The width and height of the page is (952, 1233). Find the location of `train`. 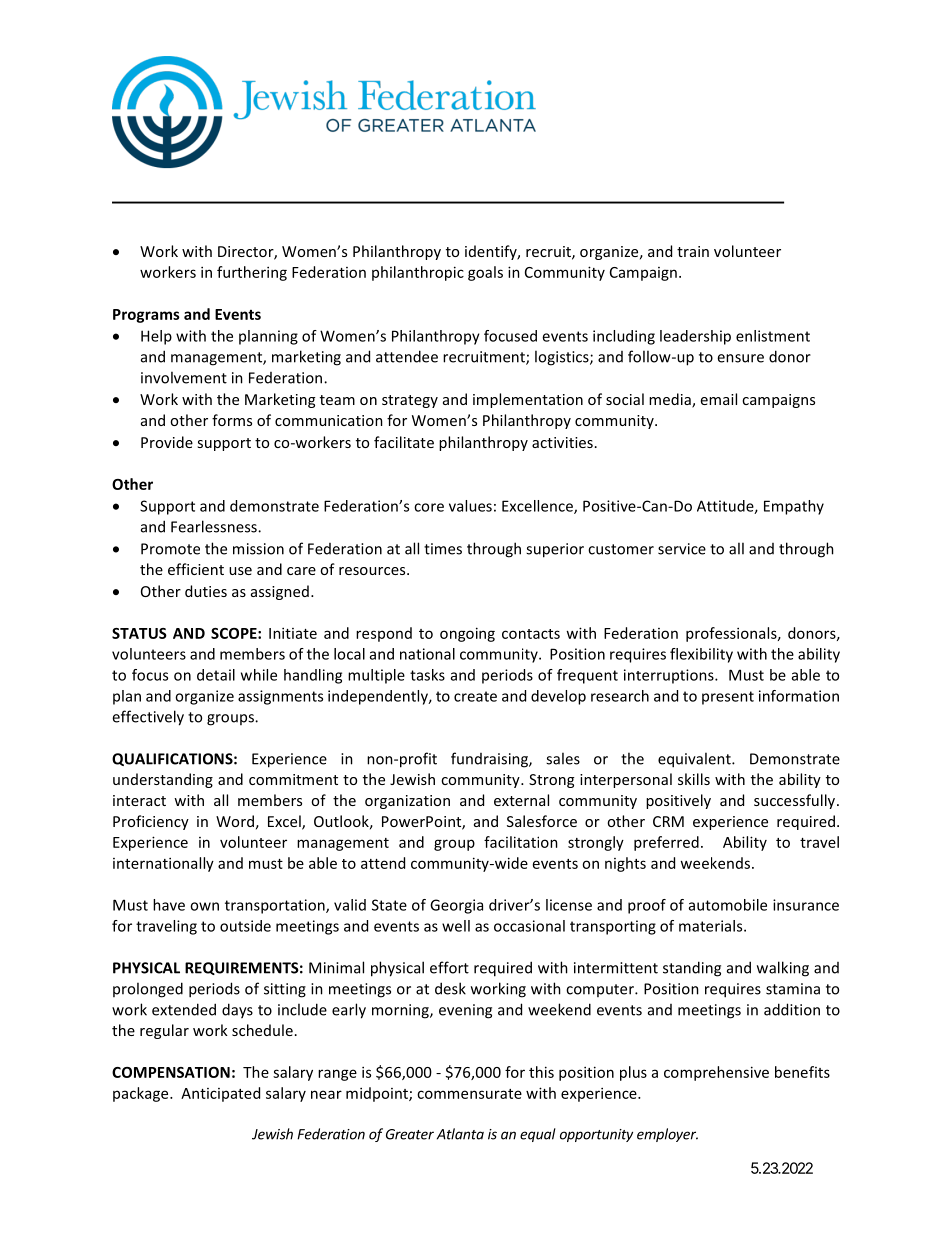

train is located at coordinates (693, 251).
